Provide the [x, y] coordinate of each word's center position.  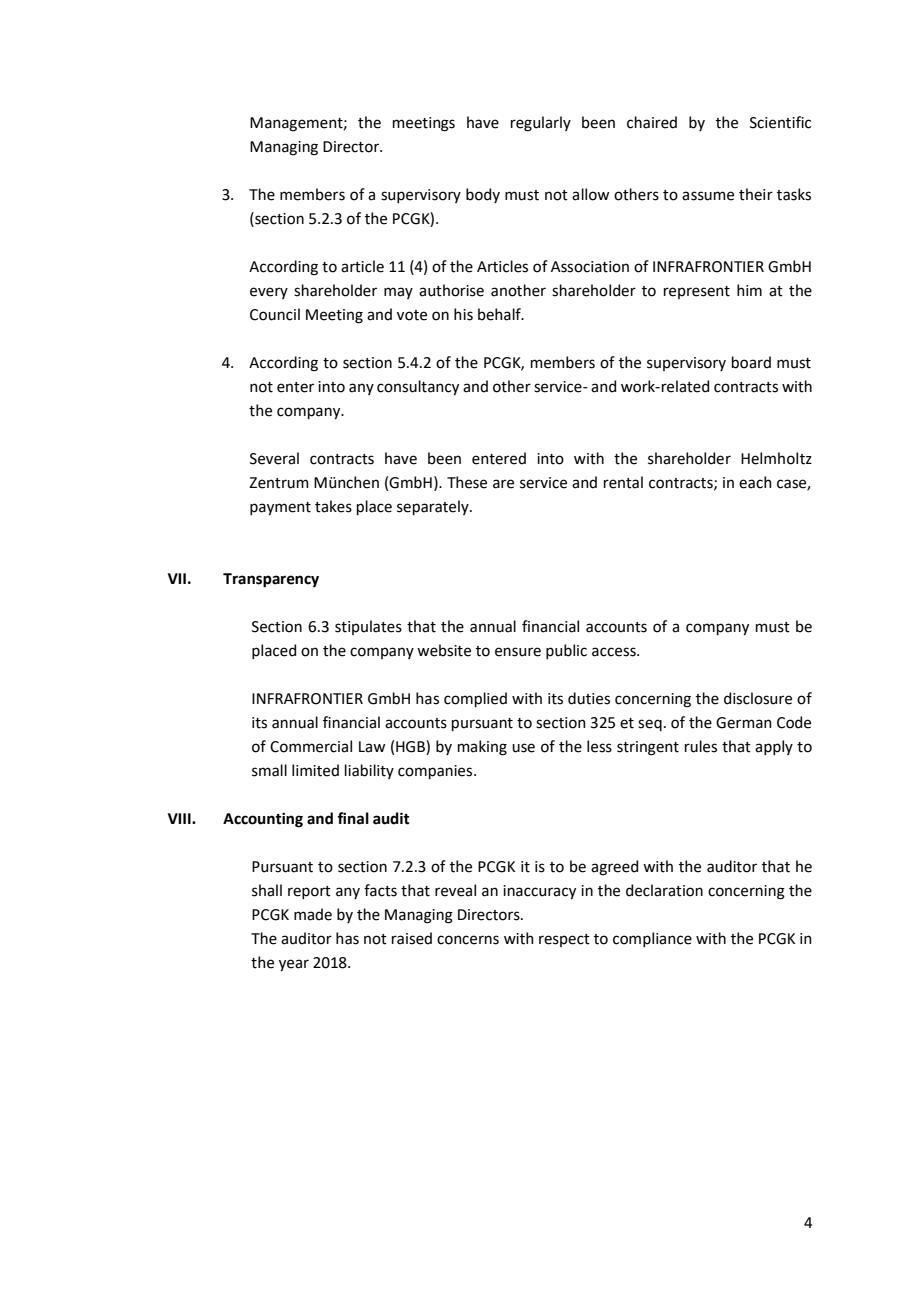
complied [475, 699]
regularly [541, 124]
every [269, 293]
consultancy [418, 387]
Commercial [311, 746]
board [751, 362]
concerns [468, 940]
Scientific [780, 122]
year [294, 965]
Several [274, 458]
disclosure [758, 698]
